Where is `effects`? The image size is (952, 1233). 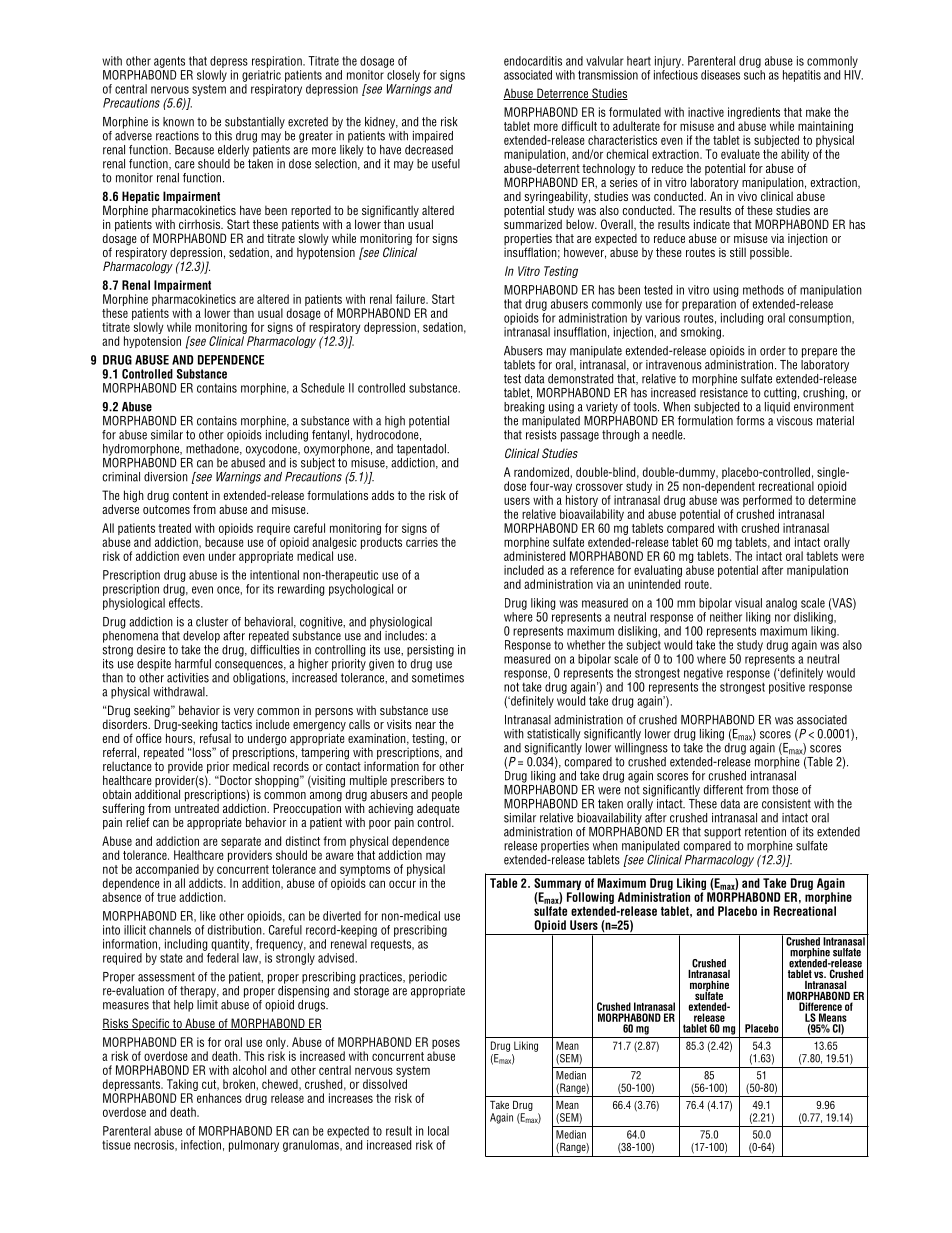 effects is located at coordinates (185, 603).
